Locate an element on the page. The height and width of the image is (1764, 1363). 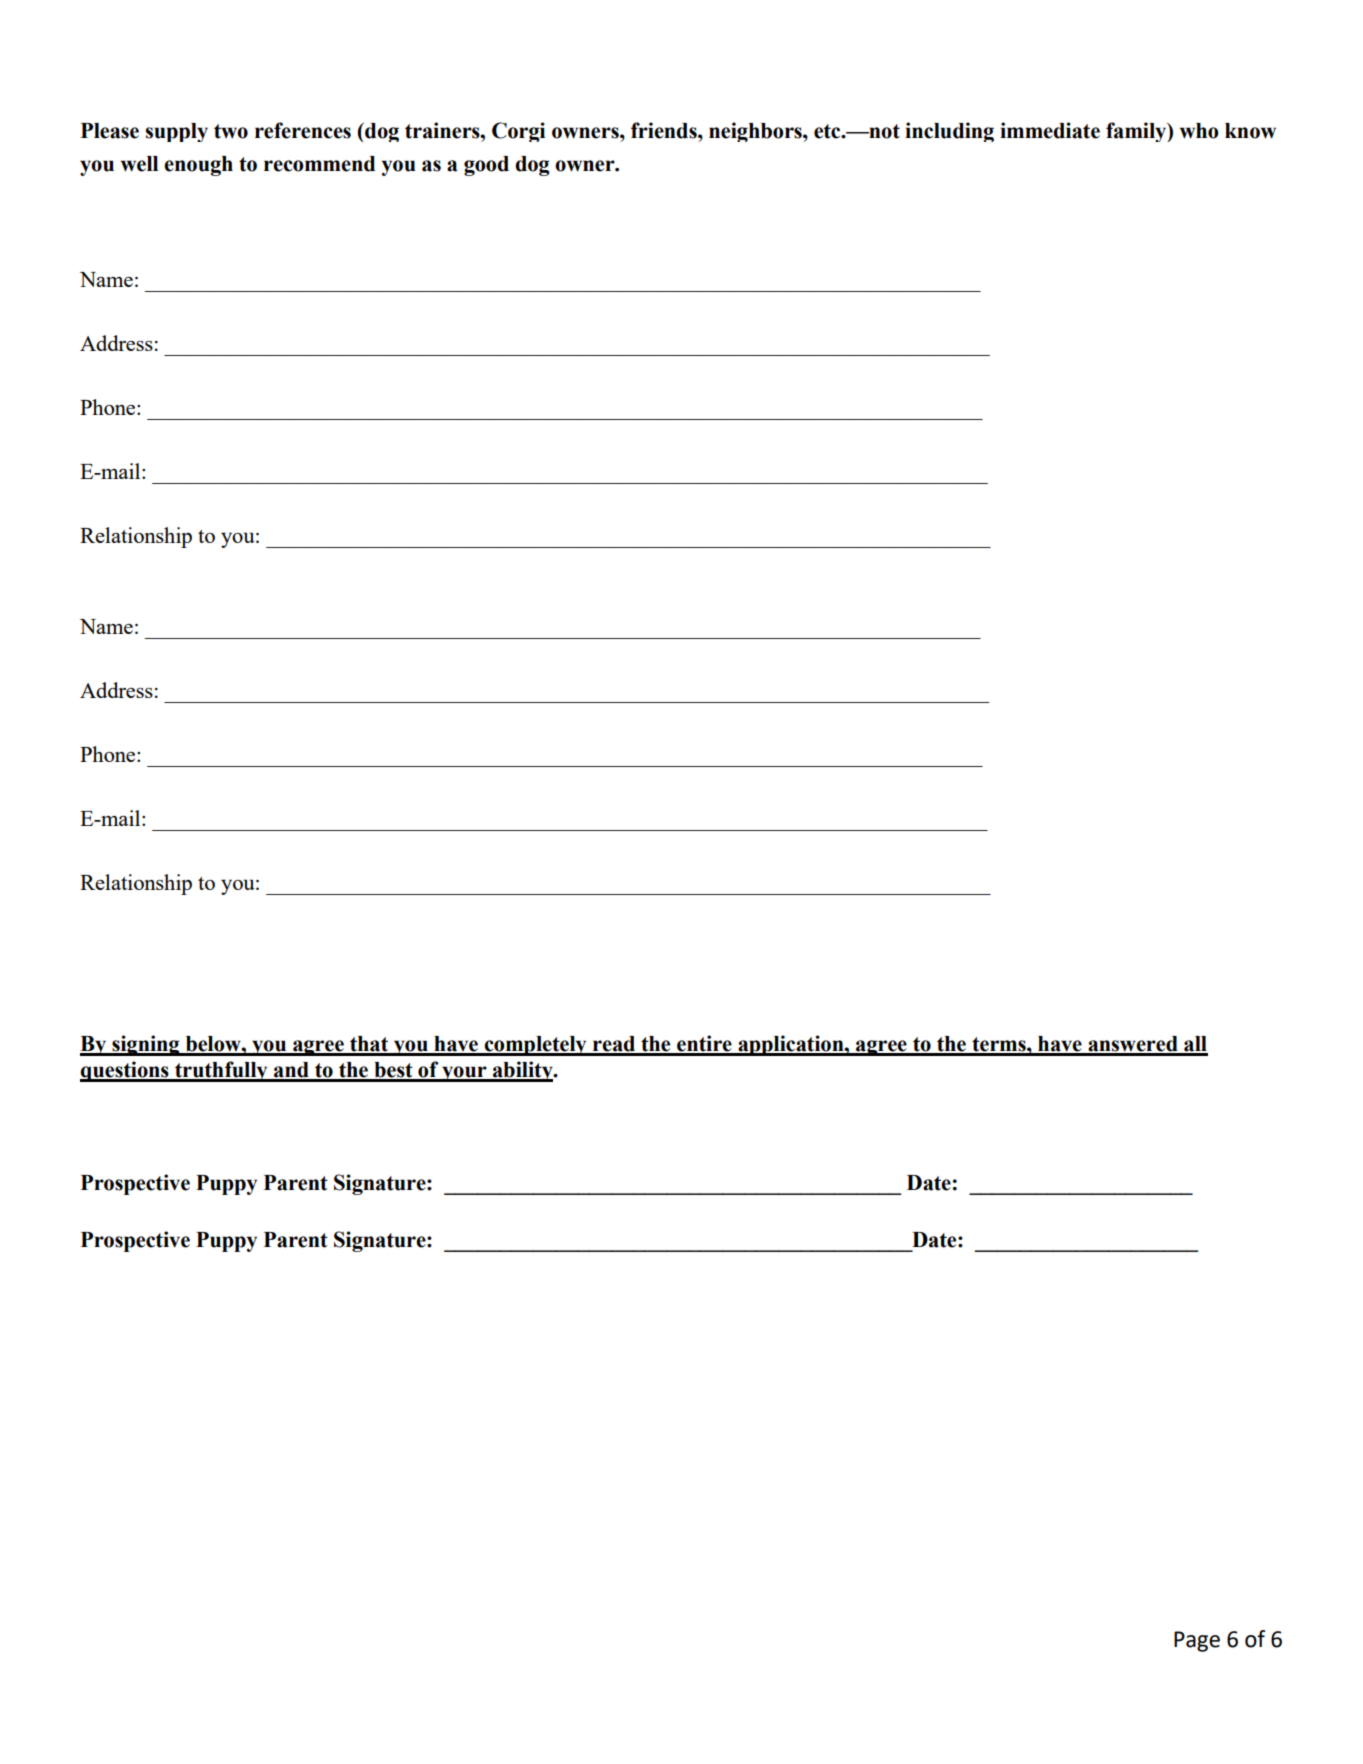
Page is located at coordinates (1197, 1641).
